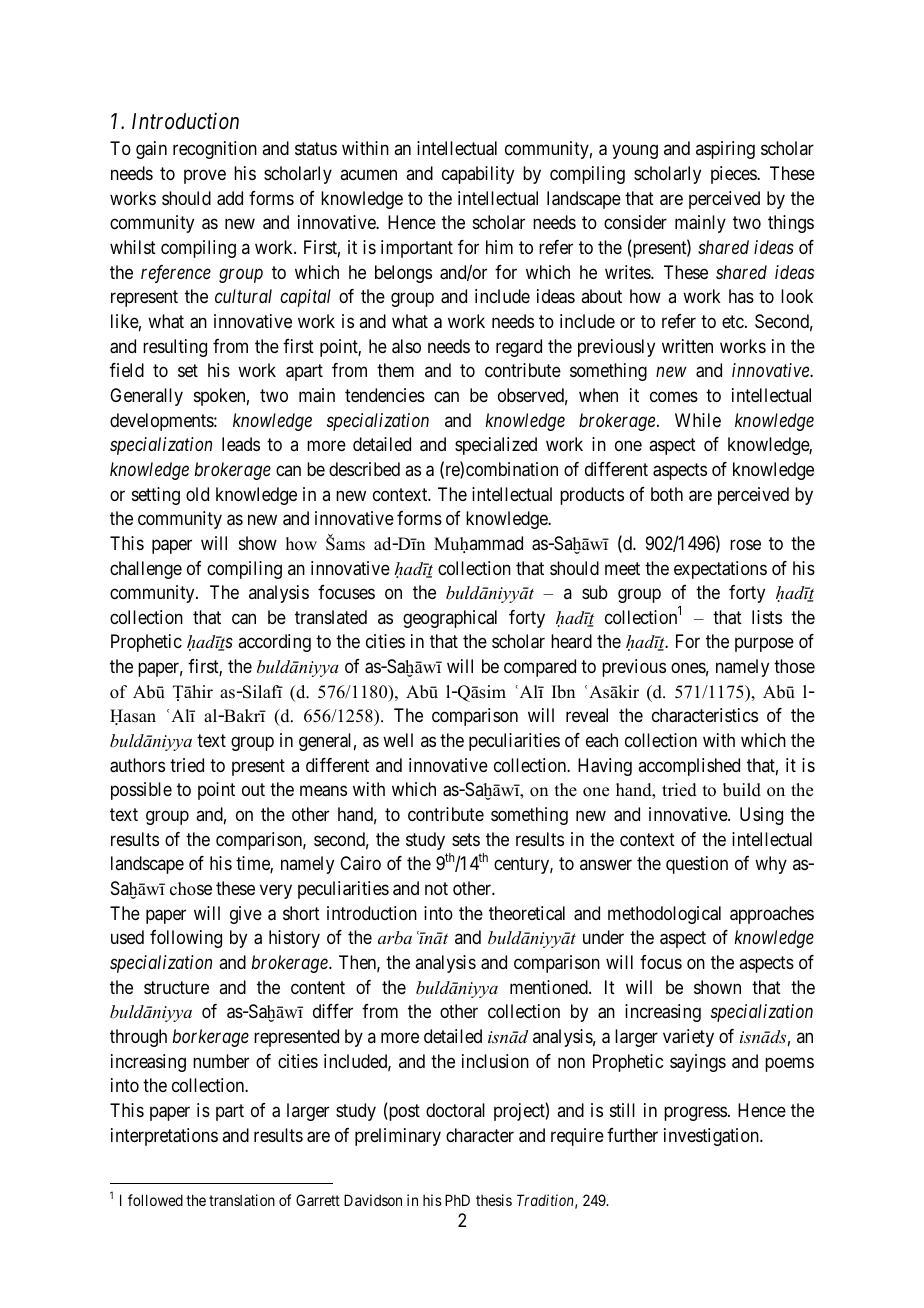 This image has height=1308, width=924. Describe the element at coordinates (745, 544) in the image. I see `rose` at that location.
